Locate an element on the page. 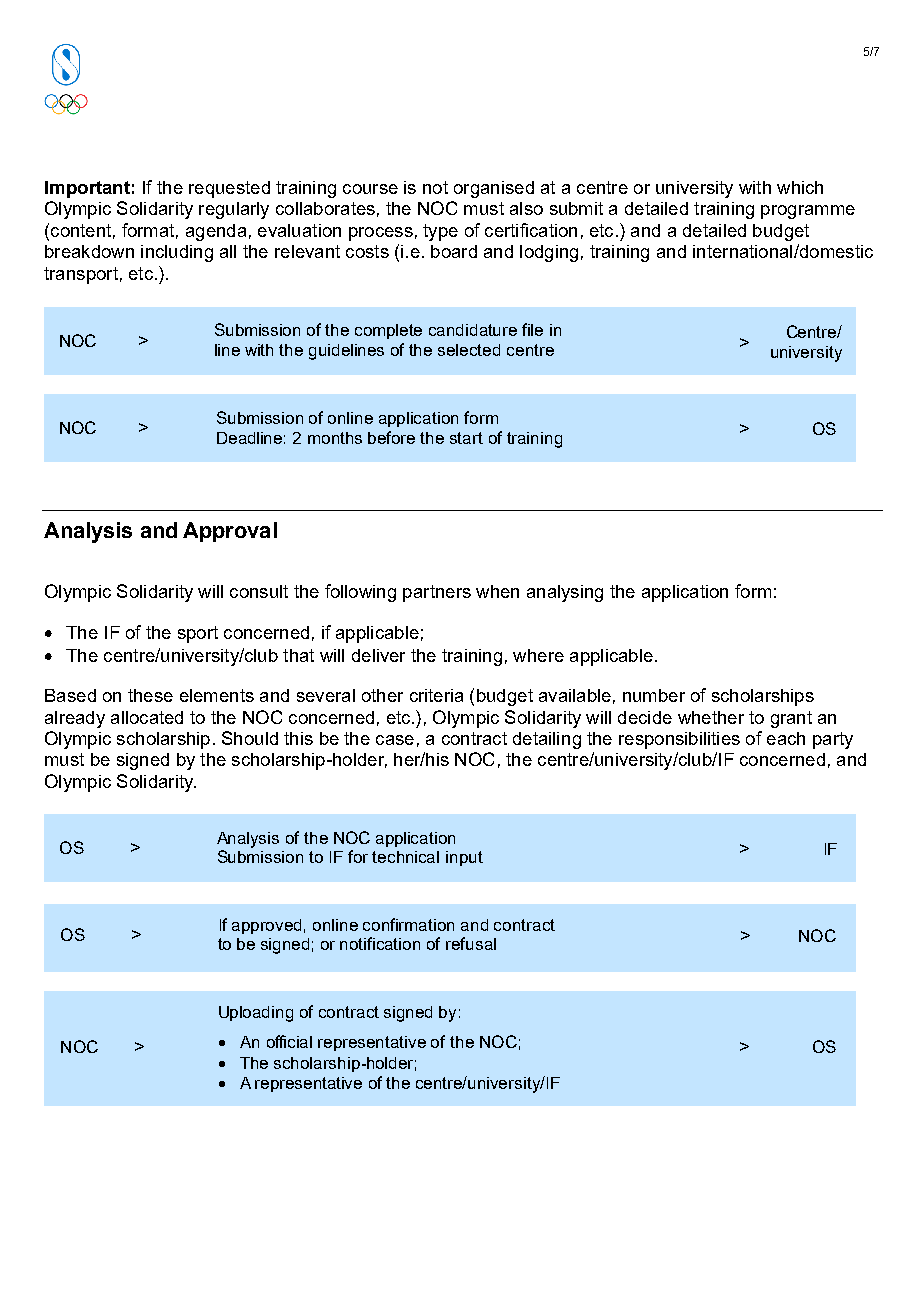 The width and height of the document is (924, 1309). number is located at coordinates (654, 695).
